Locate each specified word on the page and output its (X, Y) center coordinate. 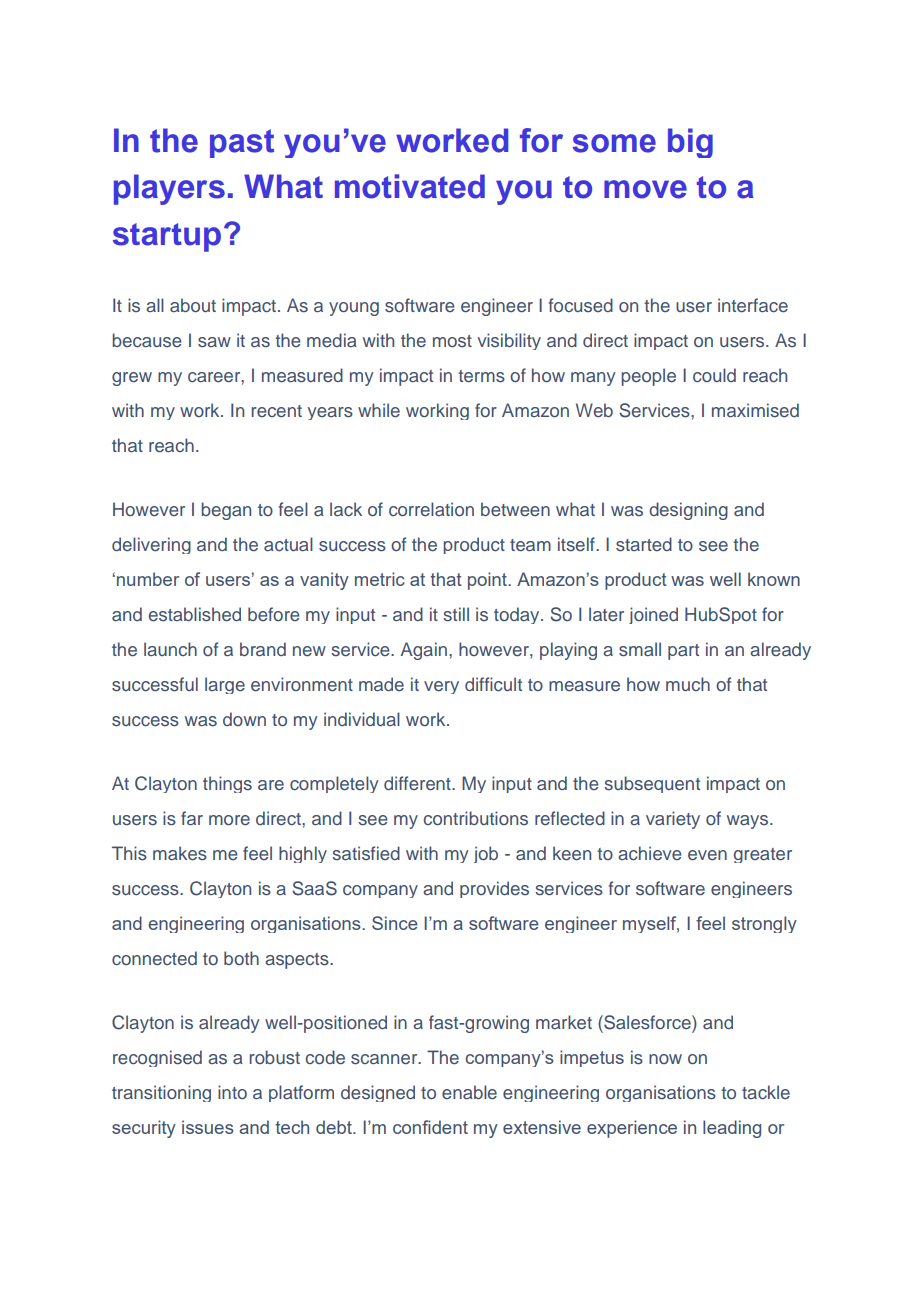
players (169, 189)
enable (469, 1092)
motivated (410, 186)
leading (732, 1129)
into (232, 1092)
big (690, 143)
